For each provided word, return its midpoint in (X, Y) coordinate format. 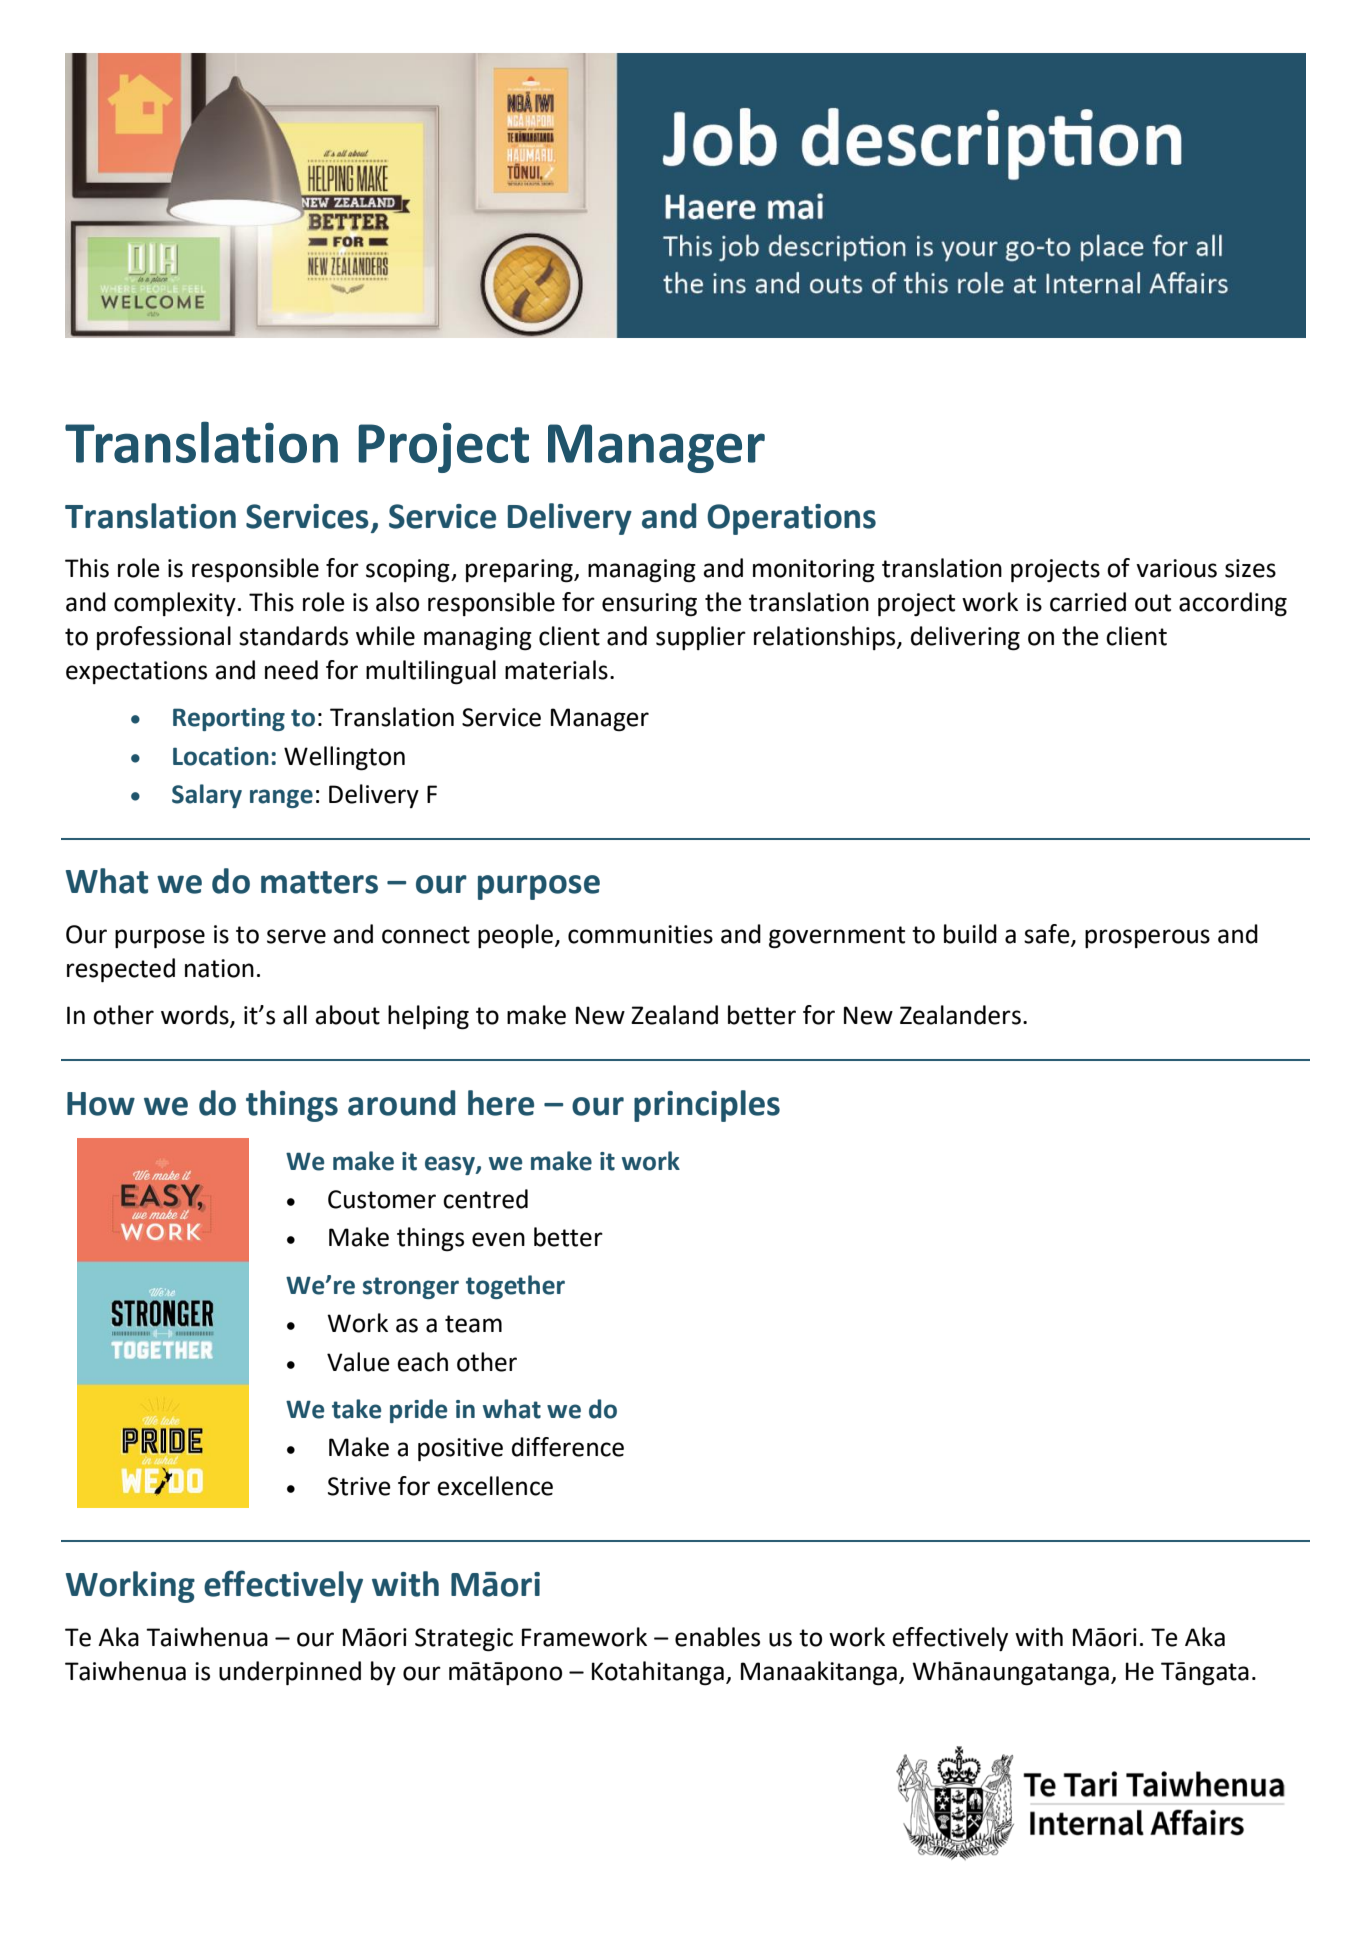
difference (568, 1447)
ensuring (649, 605)
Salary (207, 796)
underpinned (290, 1673)
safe (1048, 935)
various (1176, 568)
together (515, 1287)
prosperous (1147, 938)
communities (640, 934)
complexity (175, 604)
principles (707, 1106)
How (101, 1104)
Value (358, 1362)
